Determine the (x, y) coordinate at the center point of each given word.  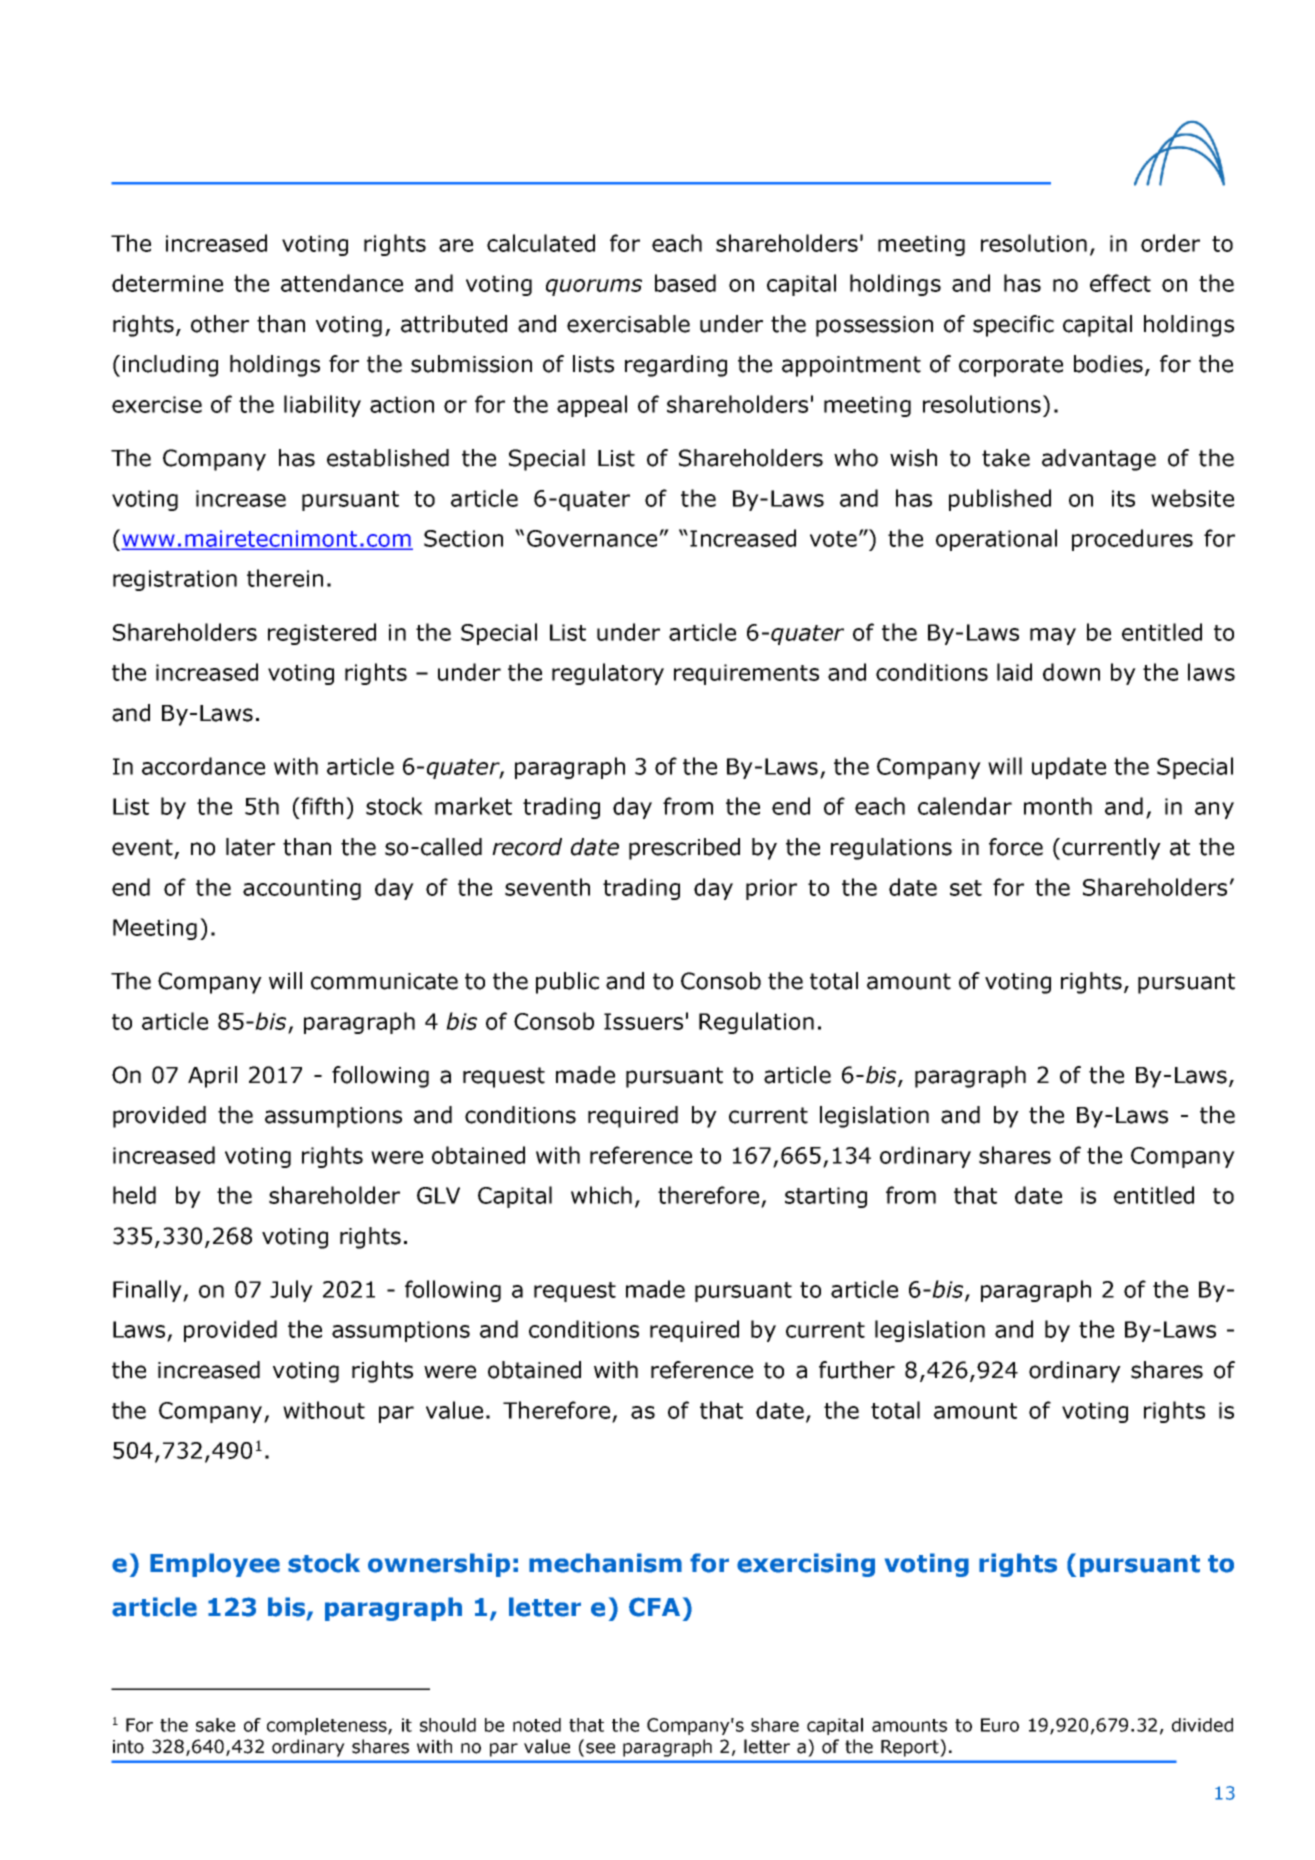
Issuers (643, 1021)
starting (826, 1197)
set (966, 888)
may (1053, 636)
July (291, 1291)
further (857, 1370)
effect (1120, 283)
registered (322, 634)
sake (215, 1725)
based (685, 283)
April (212, 1077)
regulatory (608, 674)
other (220, 324)
